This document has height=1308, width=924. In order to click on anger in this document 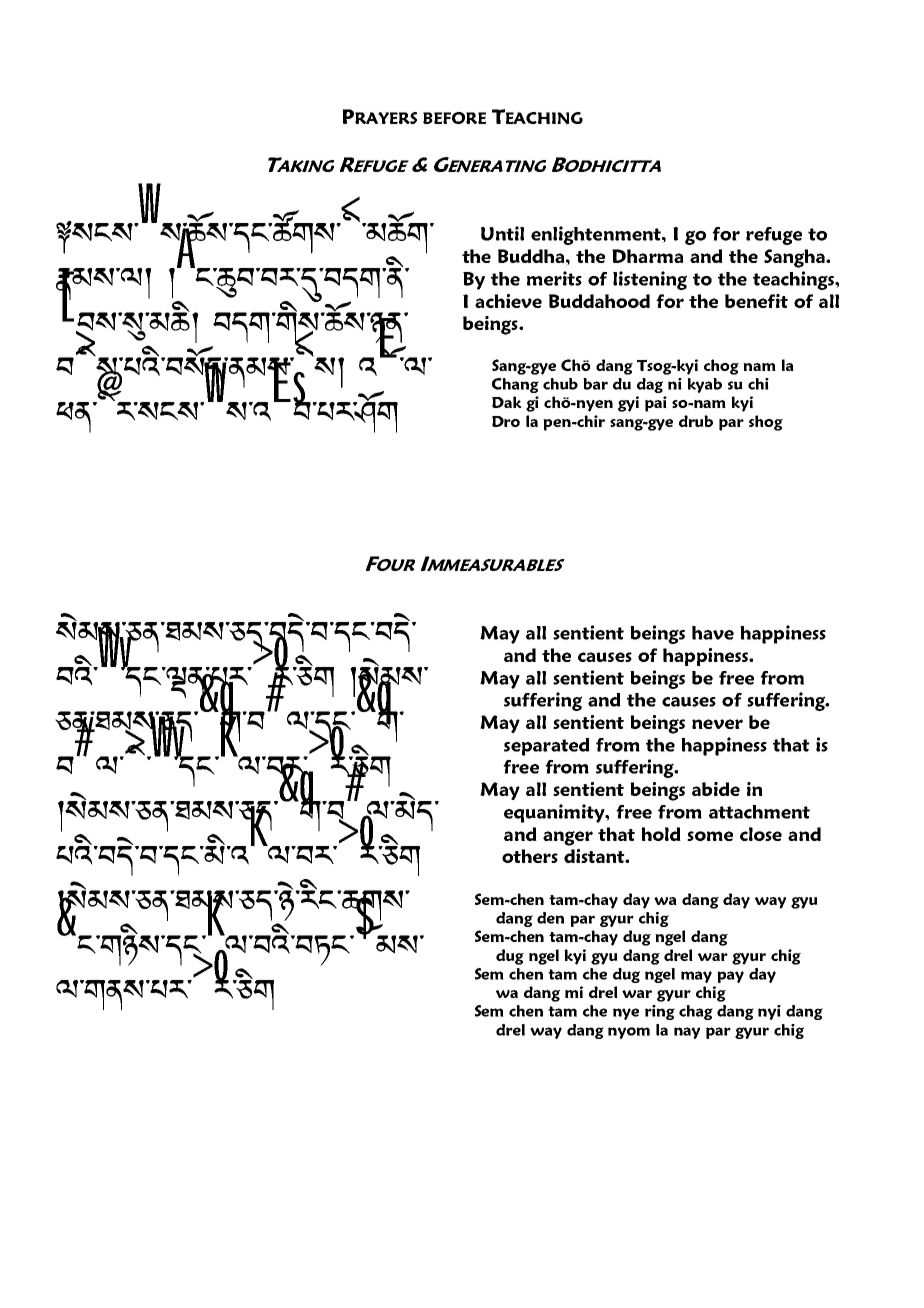, I will do `click(568, 838)`.
